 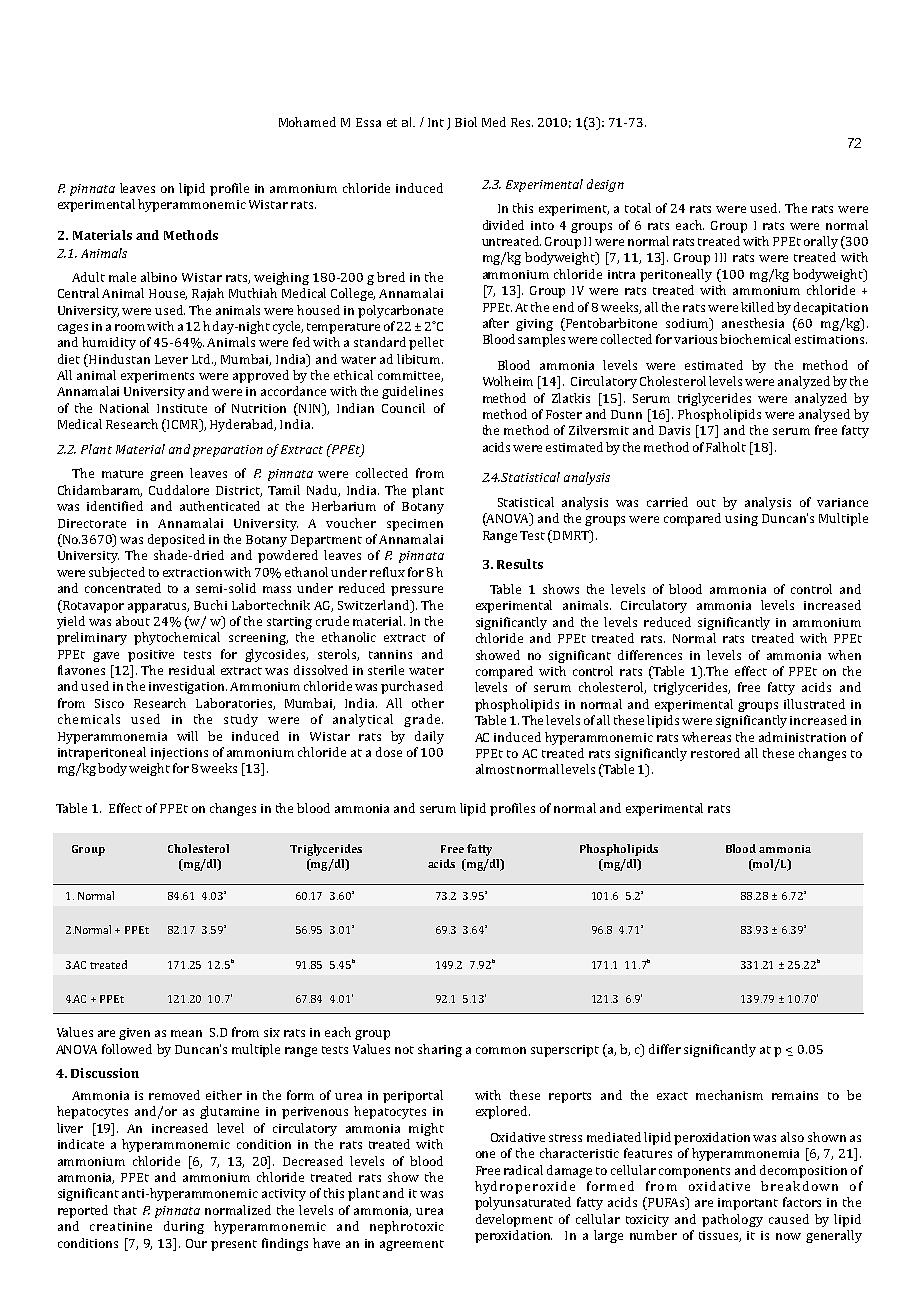 What do you see at coordinates (638, 208) in the page?
I see `total` at bounding box center [638, 208].
